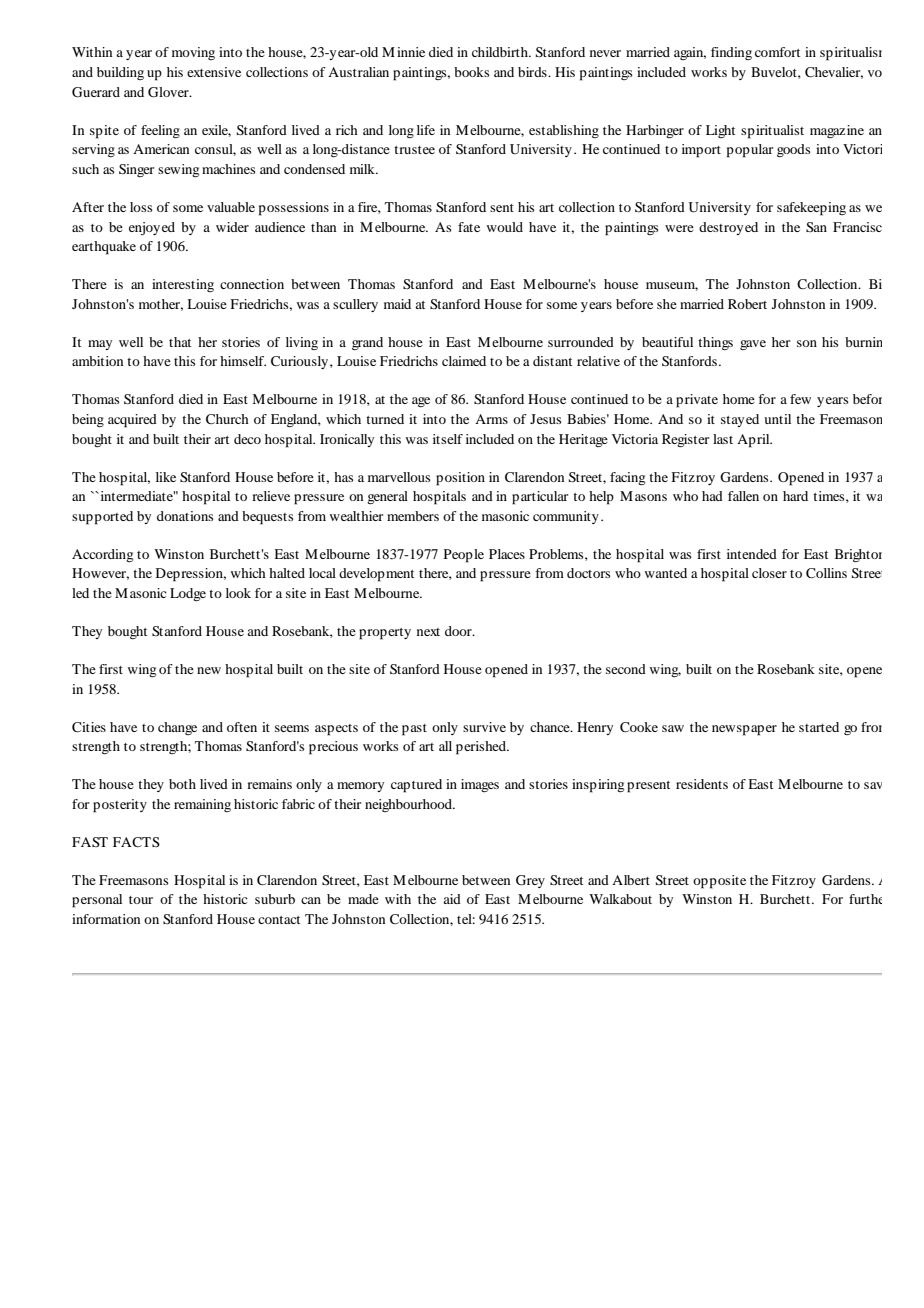 The image size is (924, 1308). I want to click on until, so click(777, 419).
